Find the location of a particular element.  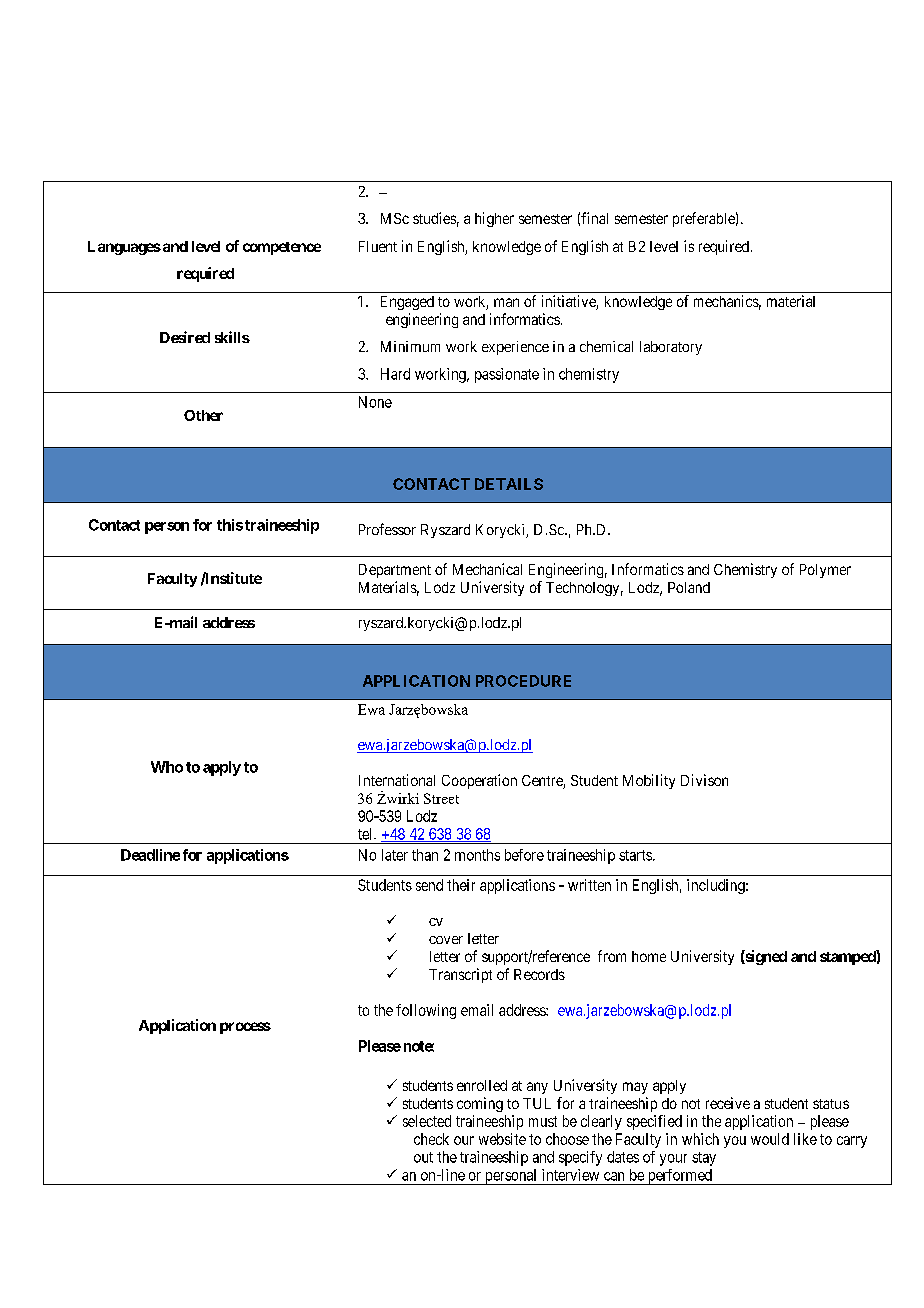

process is located at coordinates (245, 1028).
